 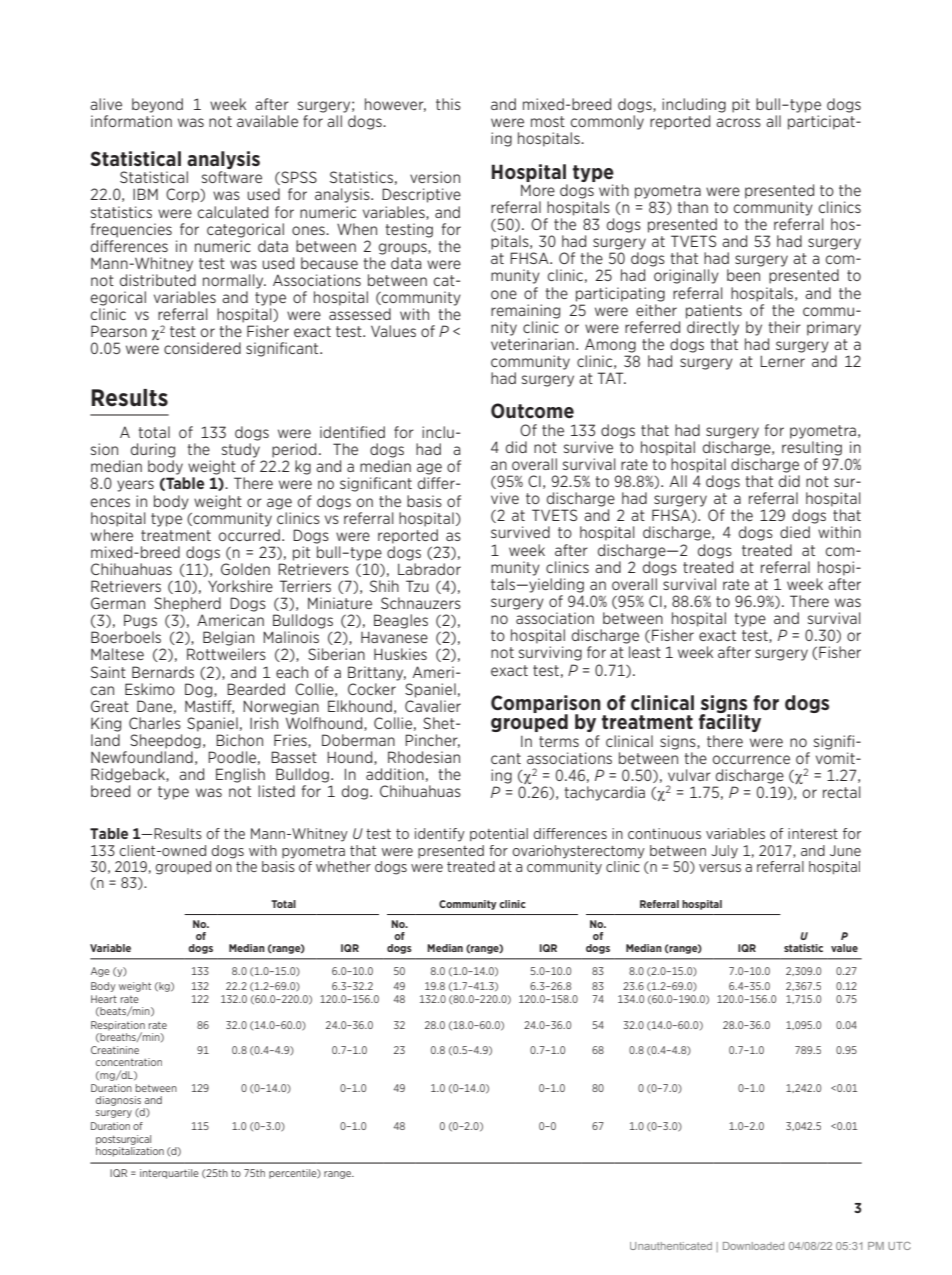 I want to click on Downloaded, so click(x=753, y=1246).
